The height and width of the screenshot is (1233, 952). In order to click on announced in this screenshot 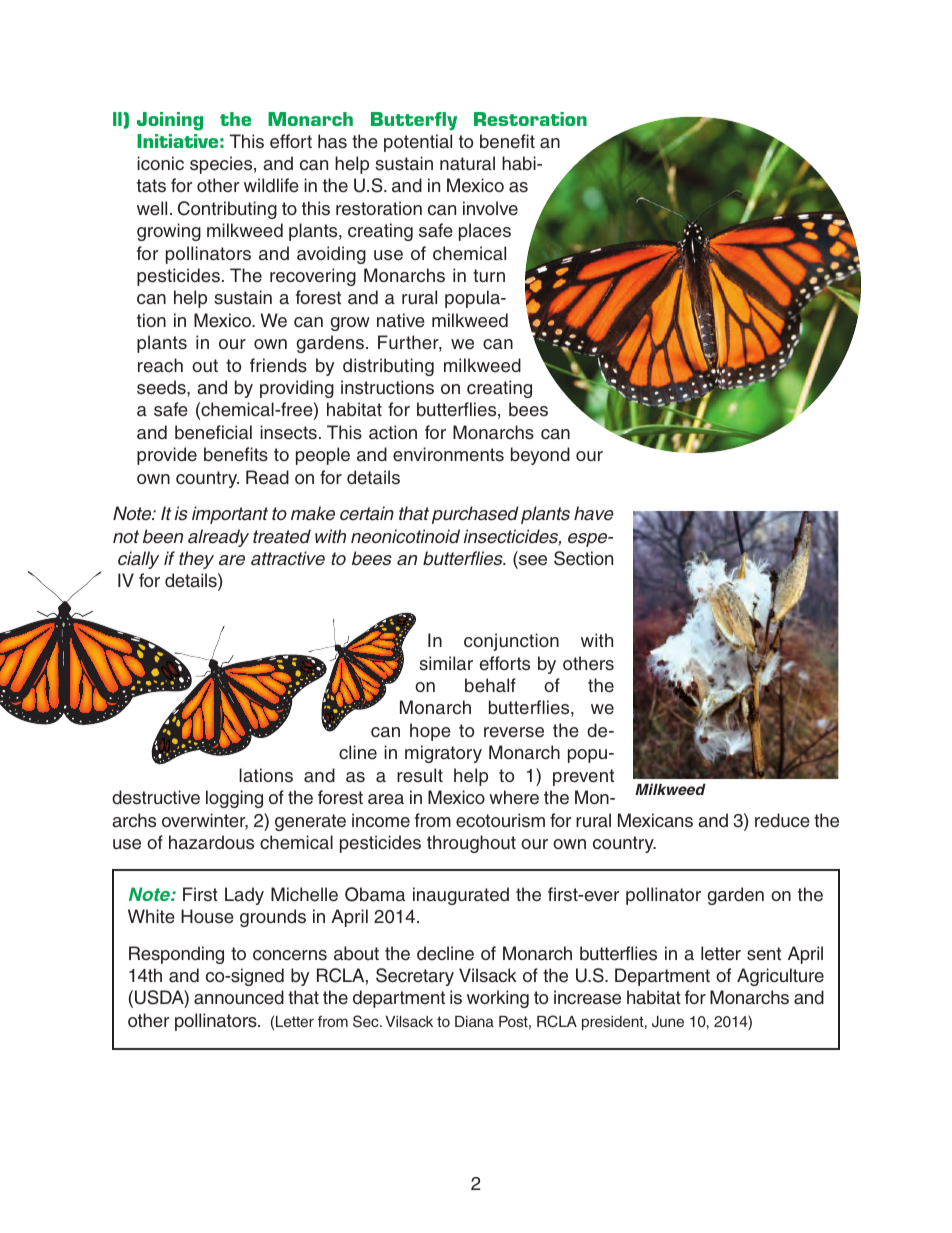, I will do `click(239, 997)`.
